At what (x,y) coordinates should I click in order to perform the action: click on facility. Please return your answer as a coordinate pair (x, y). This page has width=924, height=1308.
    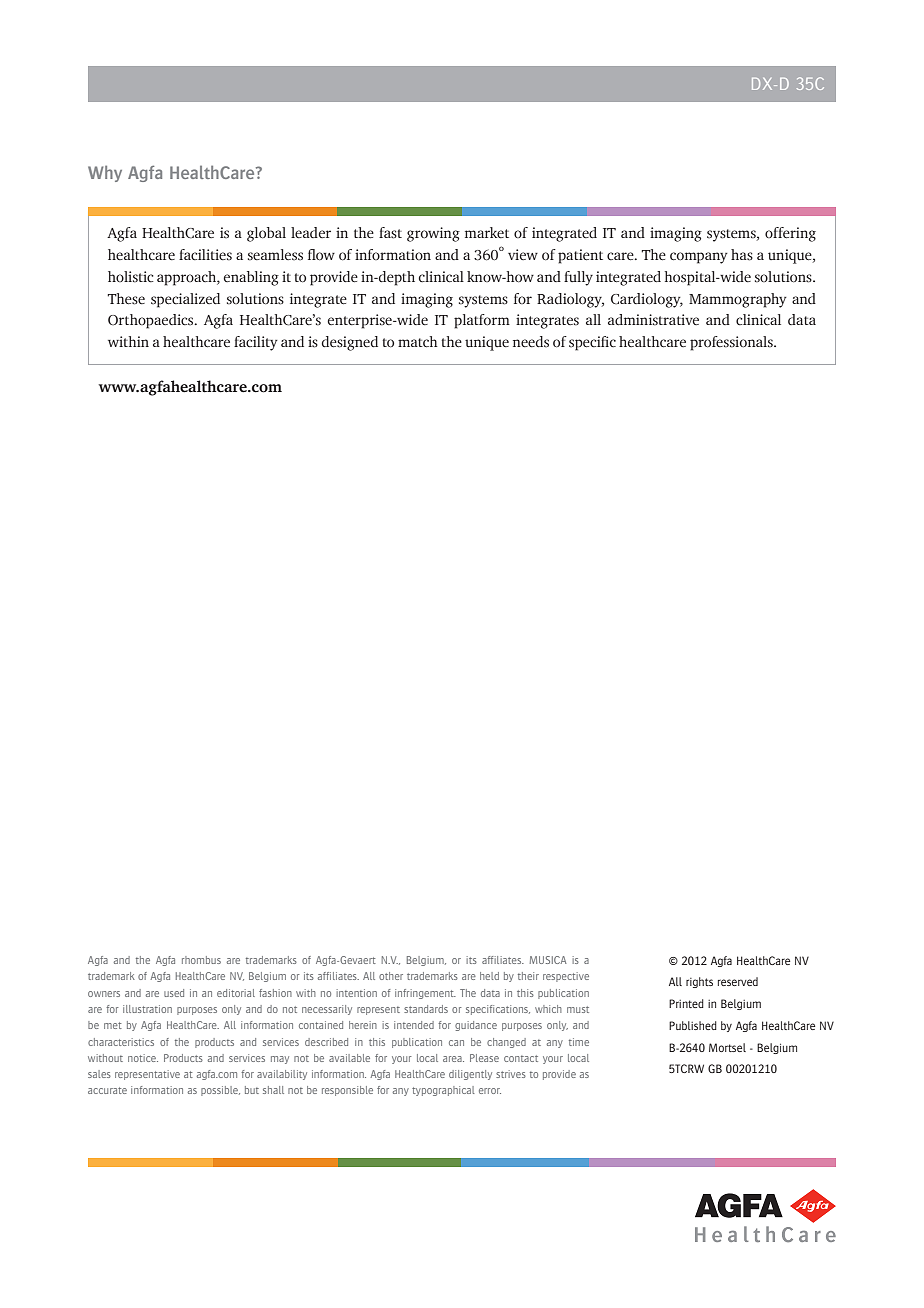
    Looking at the image, I should click on (256, 343).
